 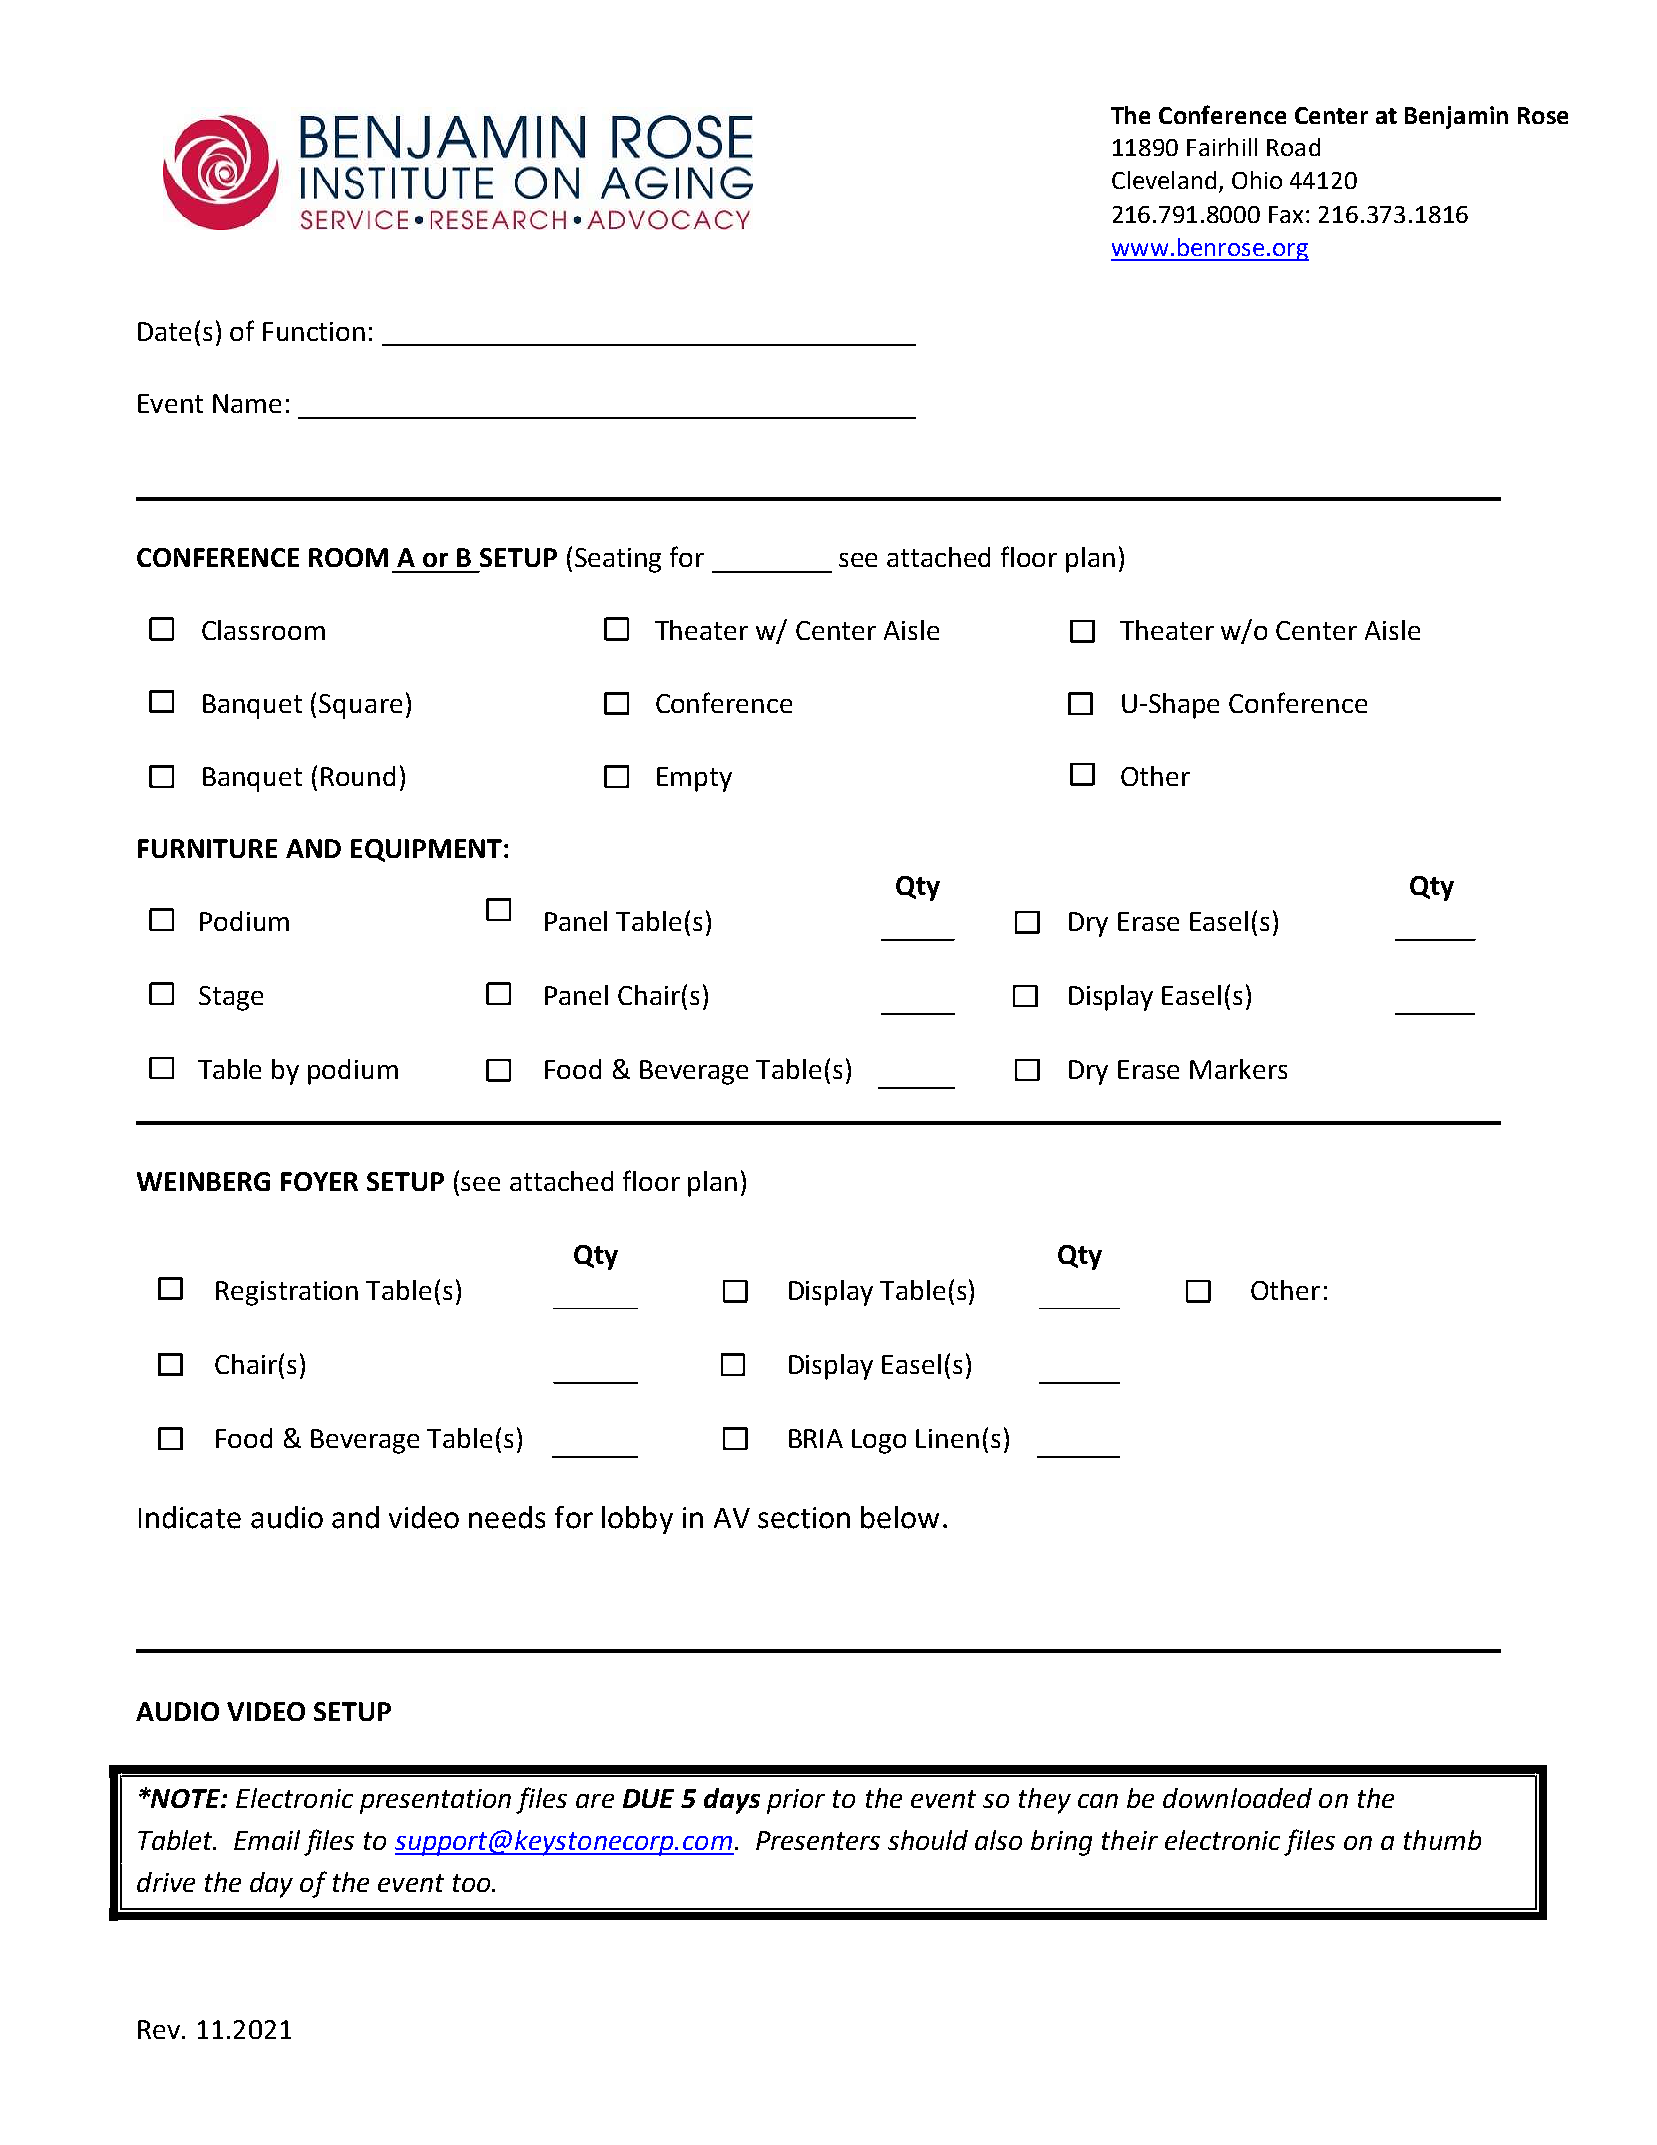 I want to click on Presenters, so click(x=818, y=1840).
